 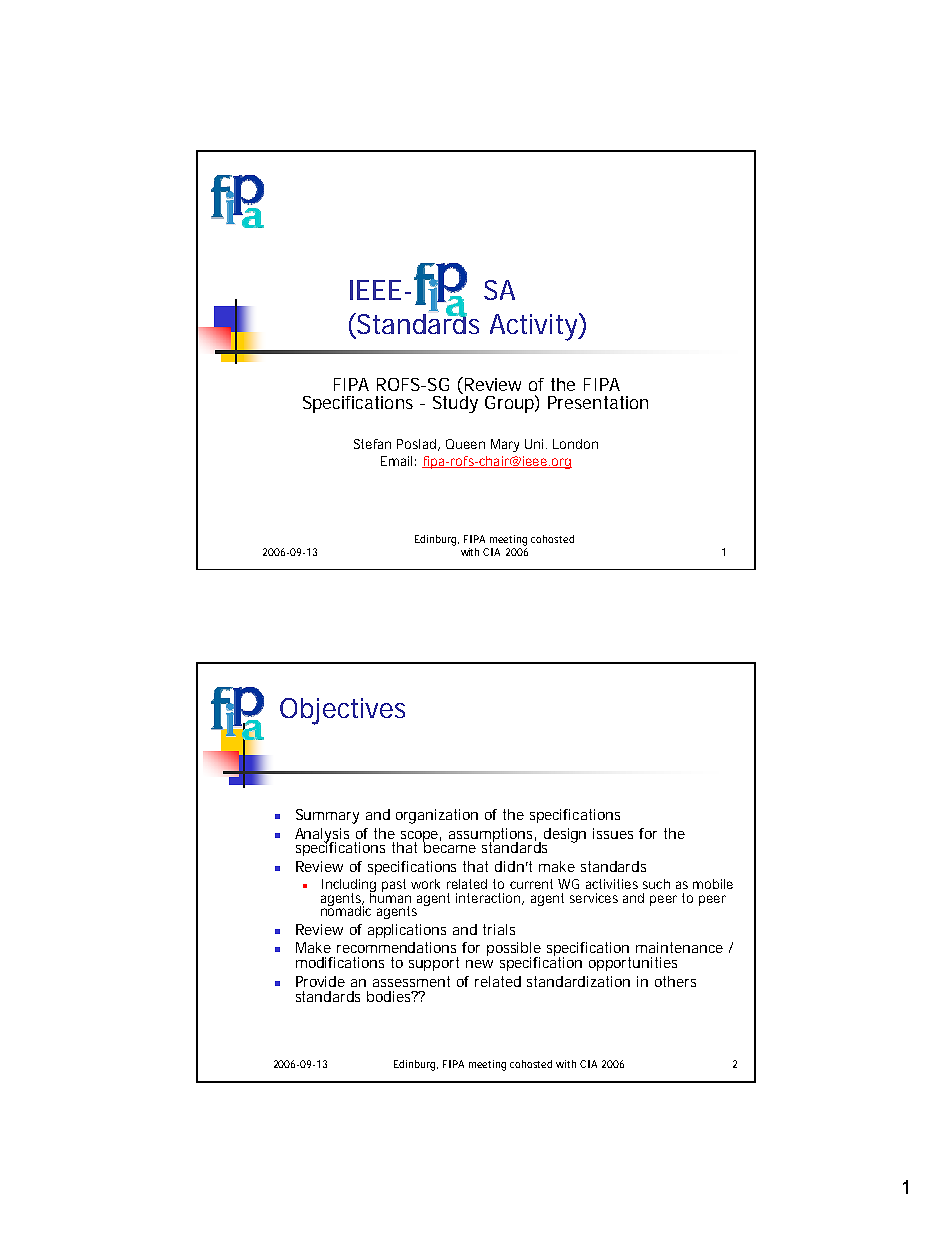 What do you see at coordinates (342, 711) in the image?
I see `Objectives` at bounding box center [342, 711].
